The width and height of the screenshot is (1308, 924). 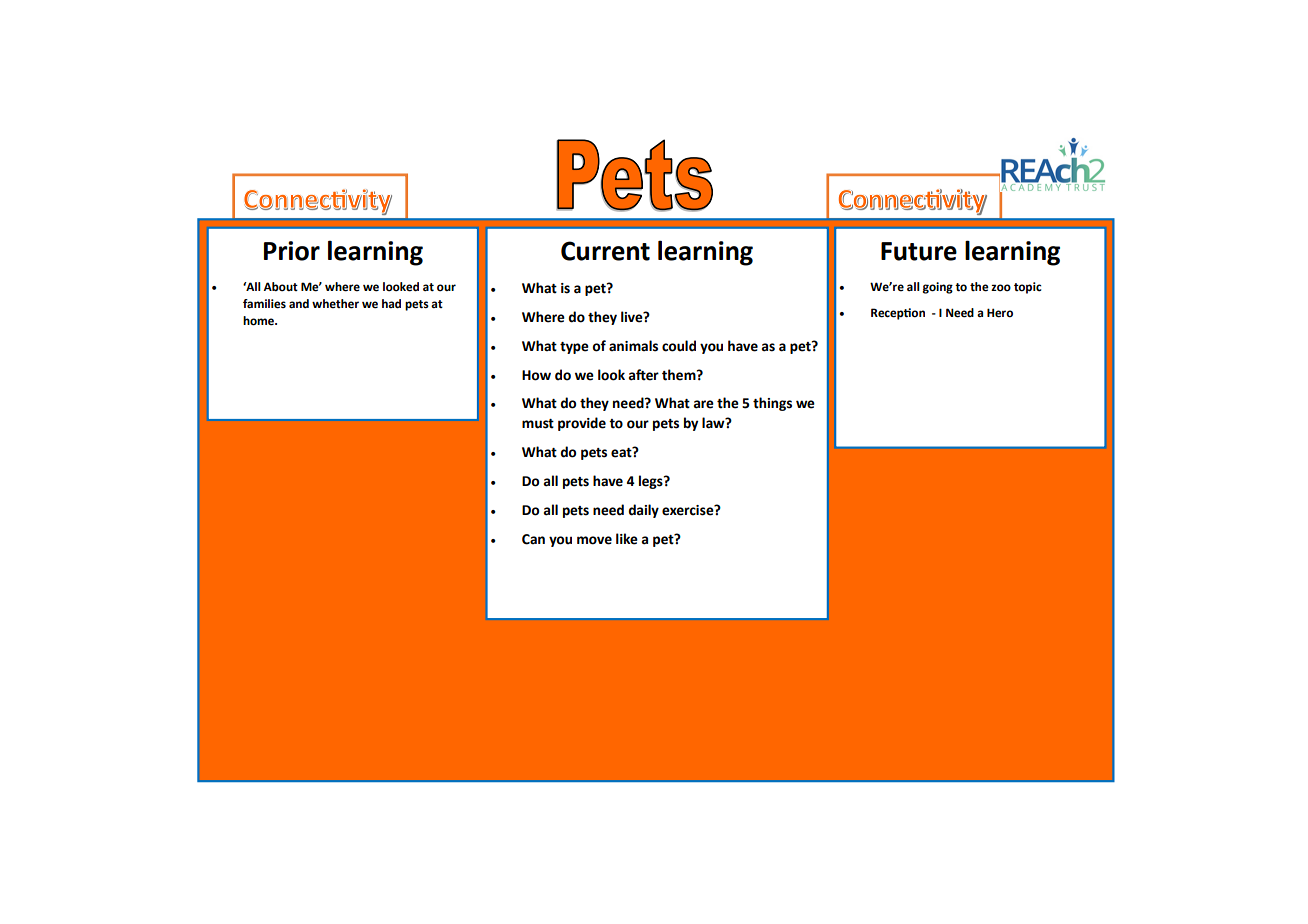 What do you see at coordinates (627, 539) in the screenshot?
I see `like` at bounding box center [627, 539].
